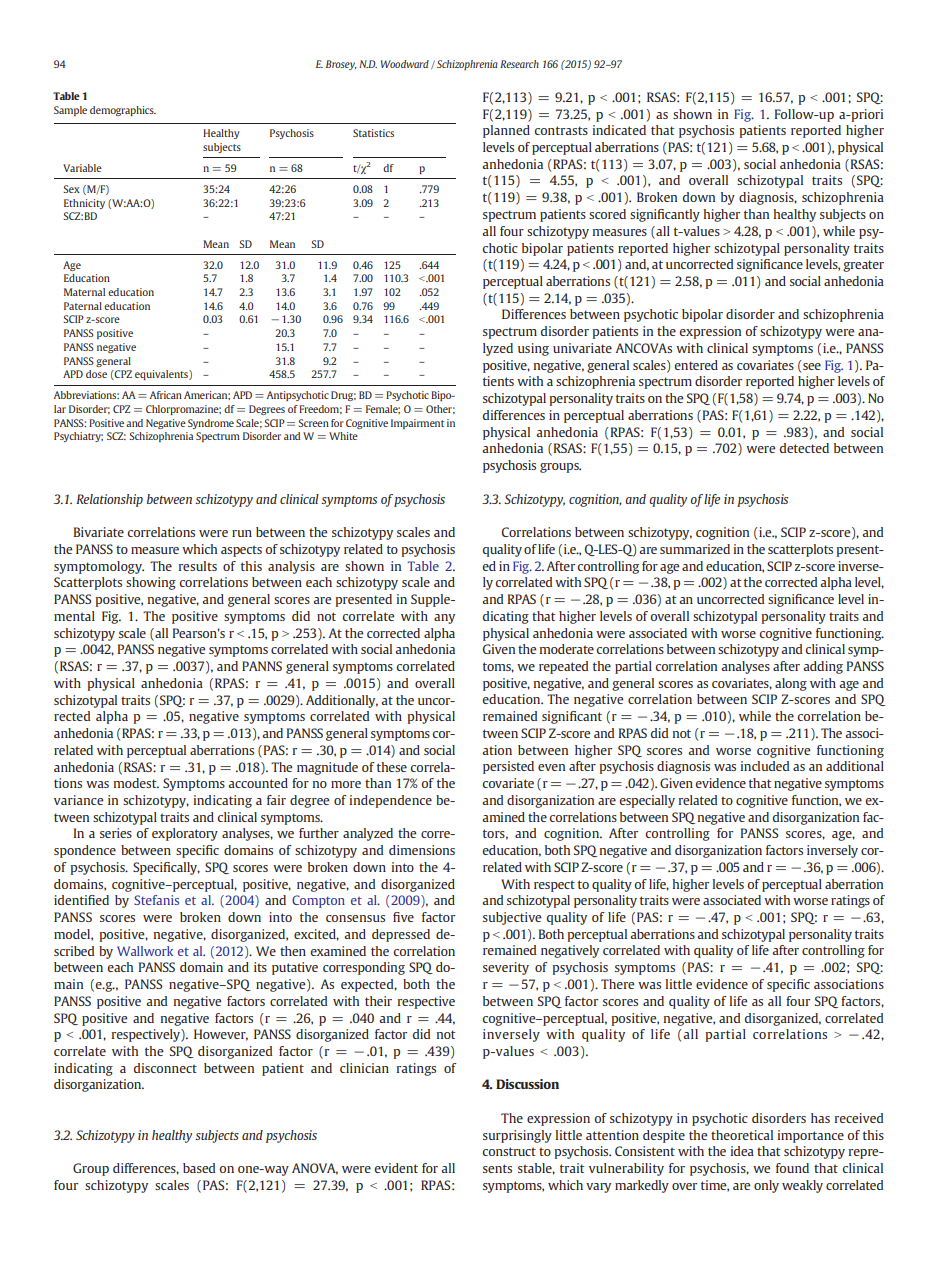 This screenshot has width=952, height=1270. I want to click on demographics, so click(123, 111).
